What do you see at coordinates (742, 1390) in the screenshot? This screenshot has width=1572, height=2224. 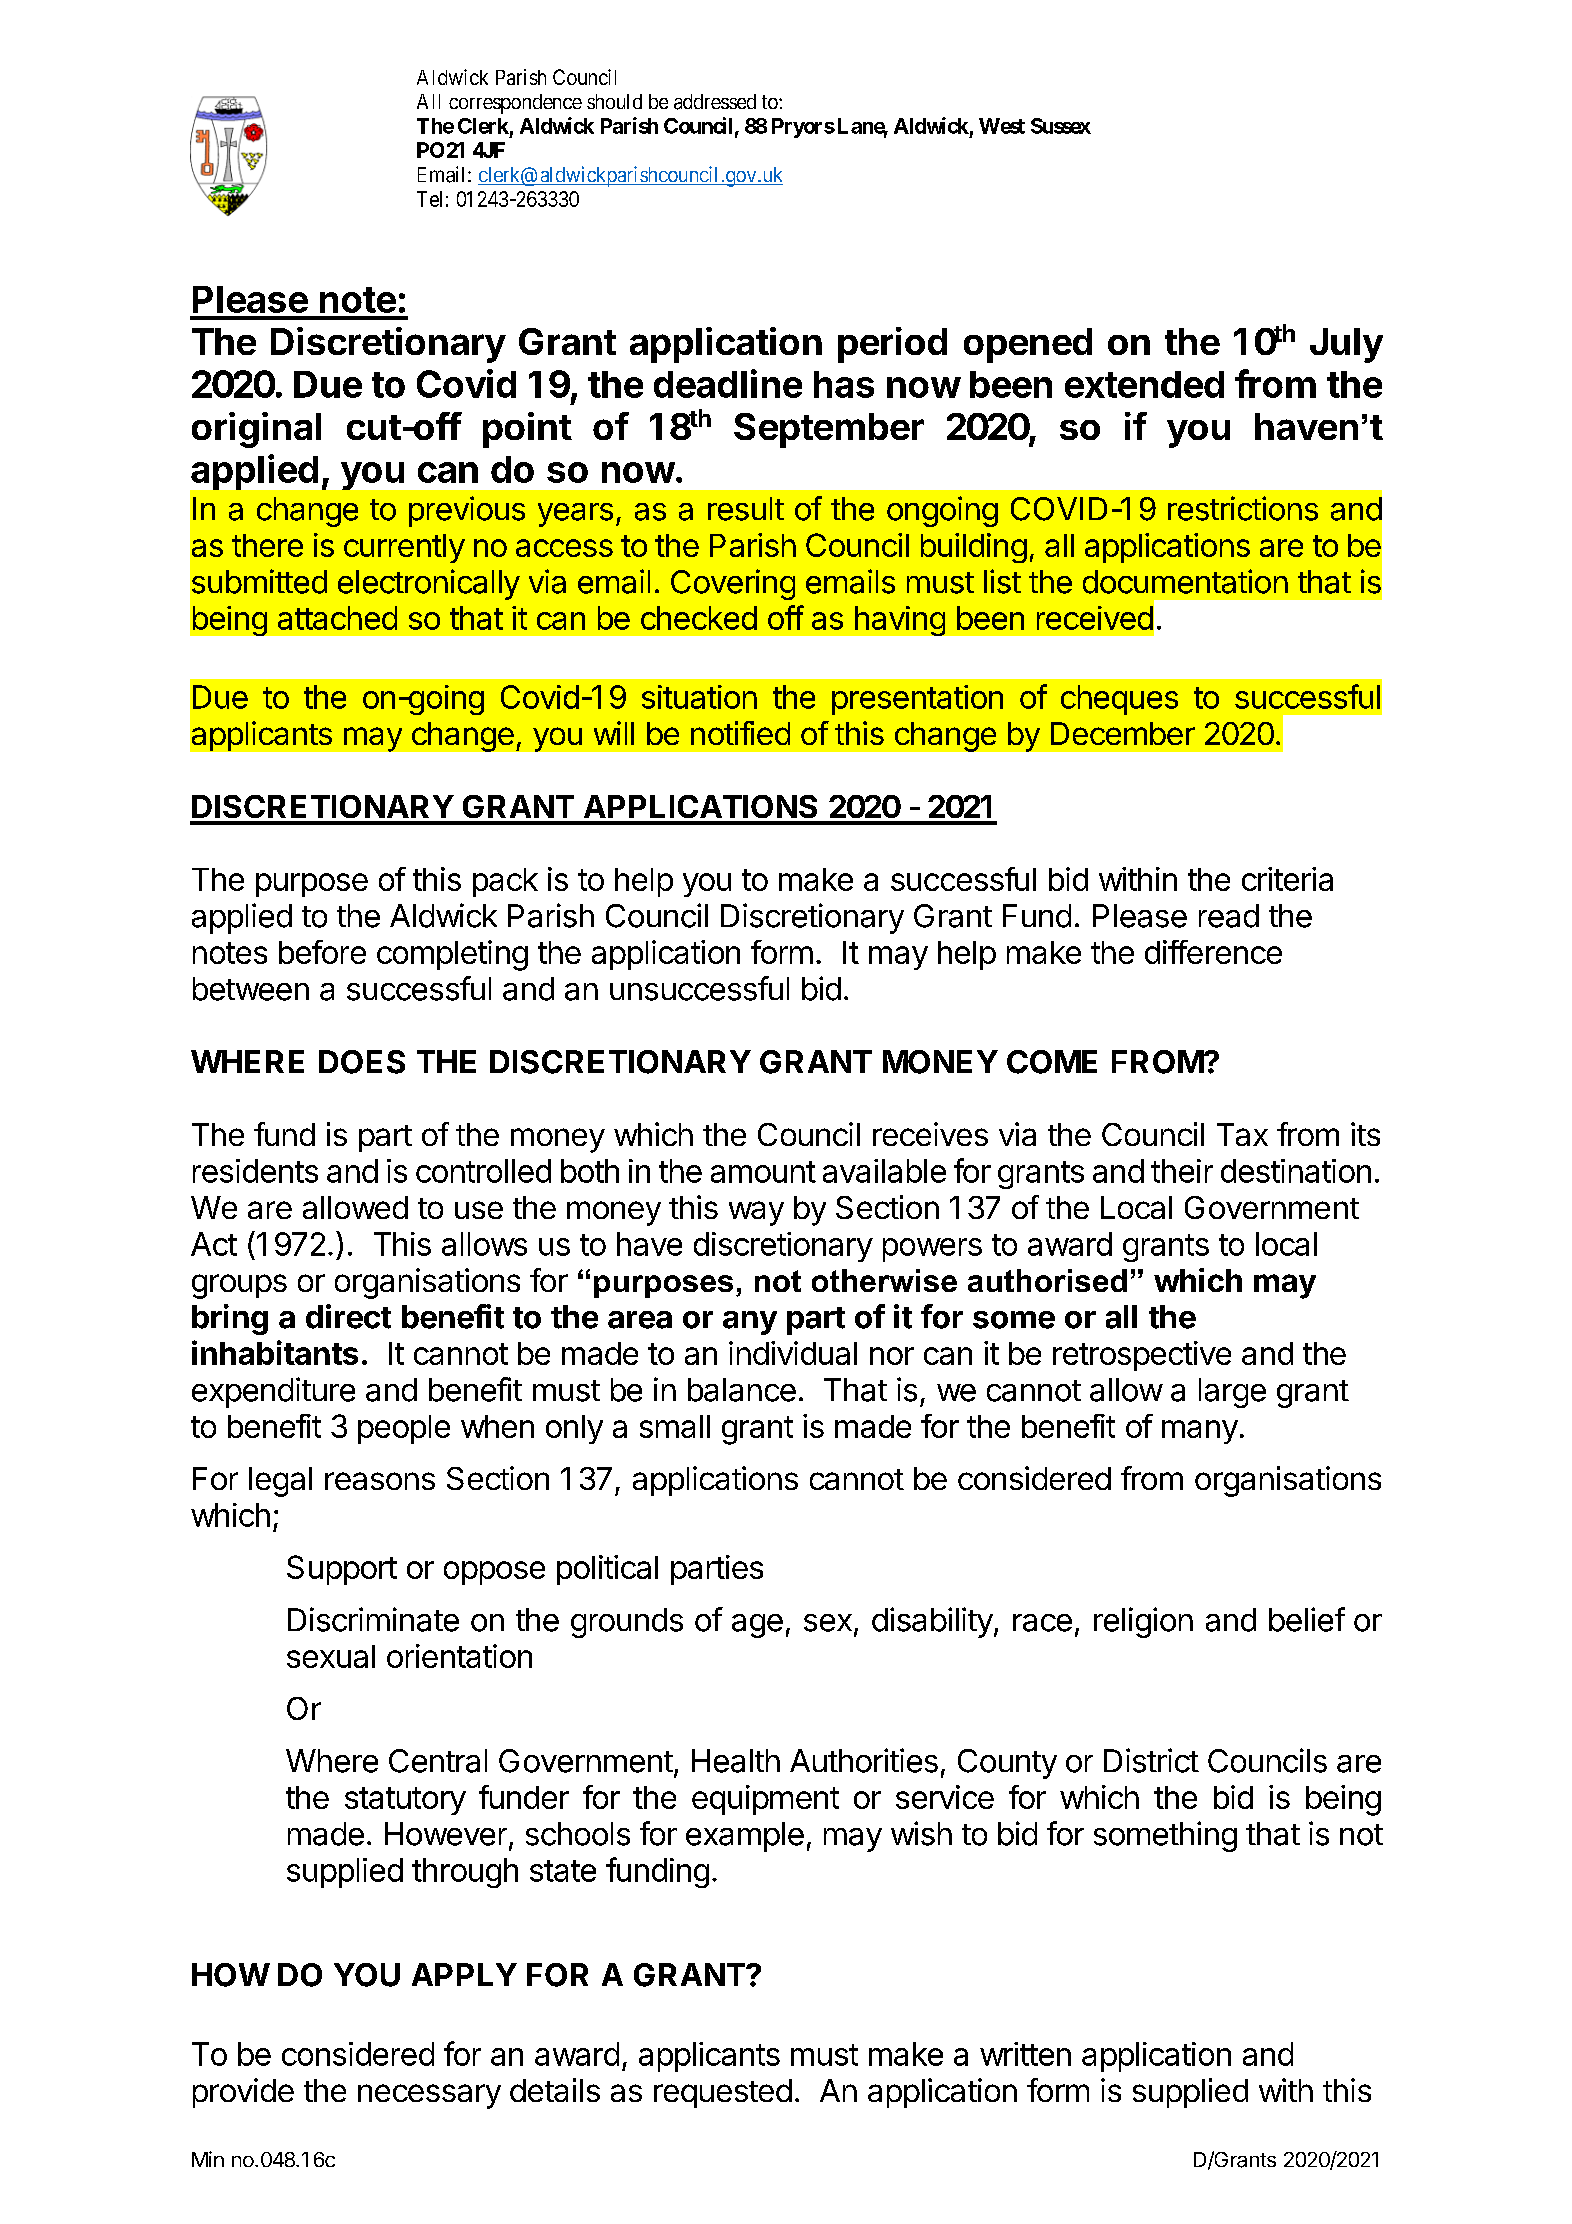 I see `balance` at bounding box center [742, 1390].
